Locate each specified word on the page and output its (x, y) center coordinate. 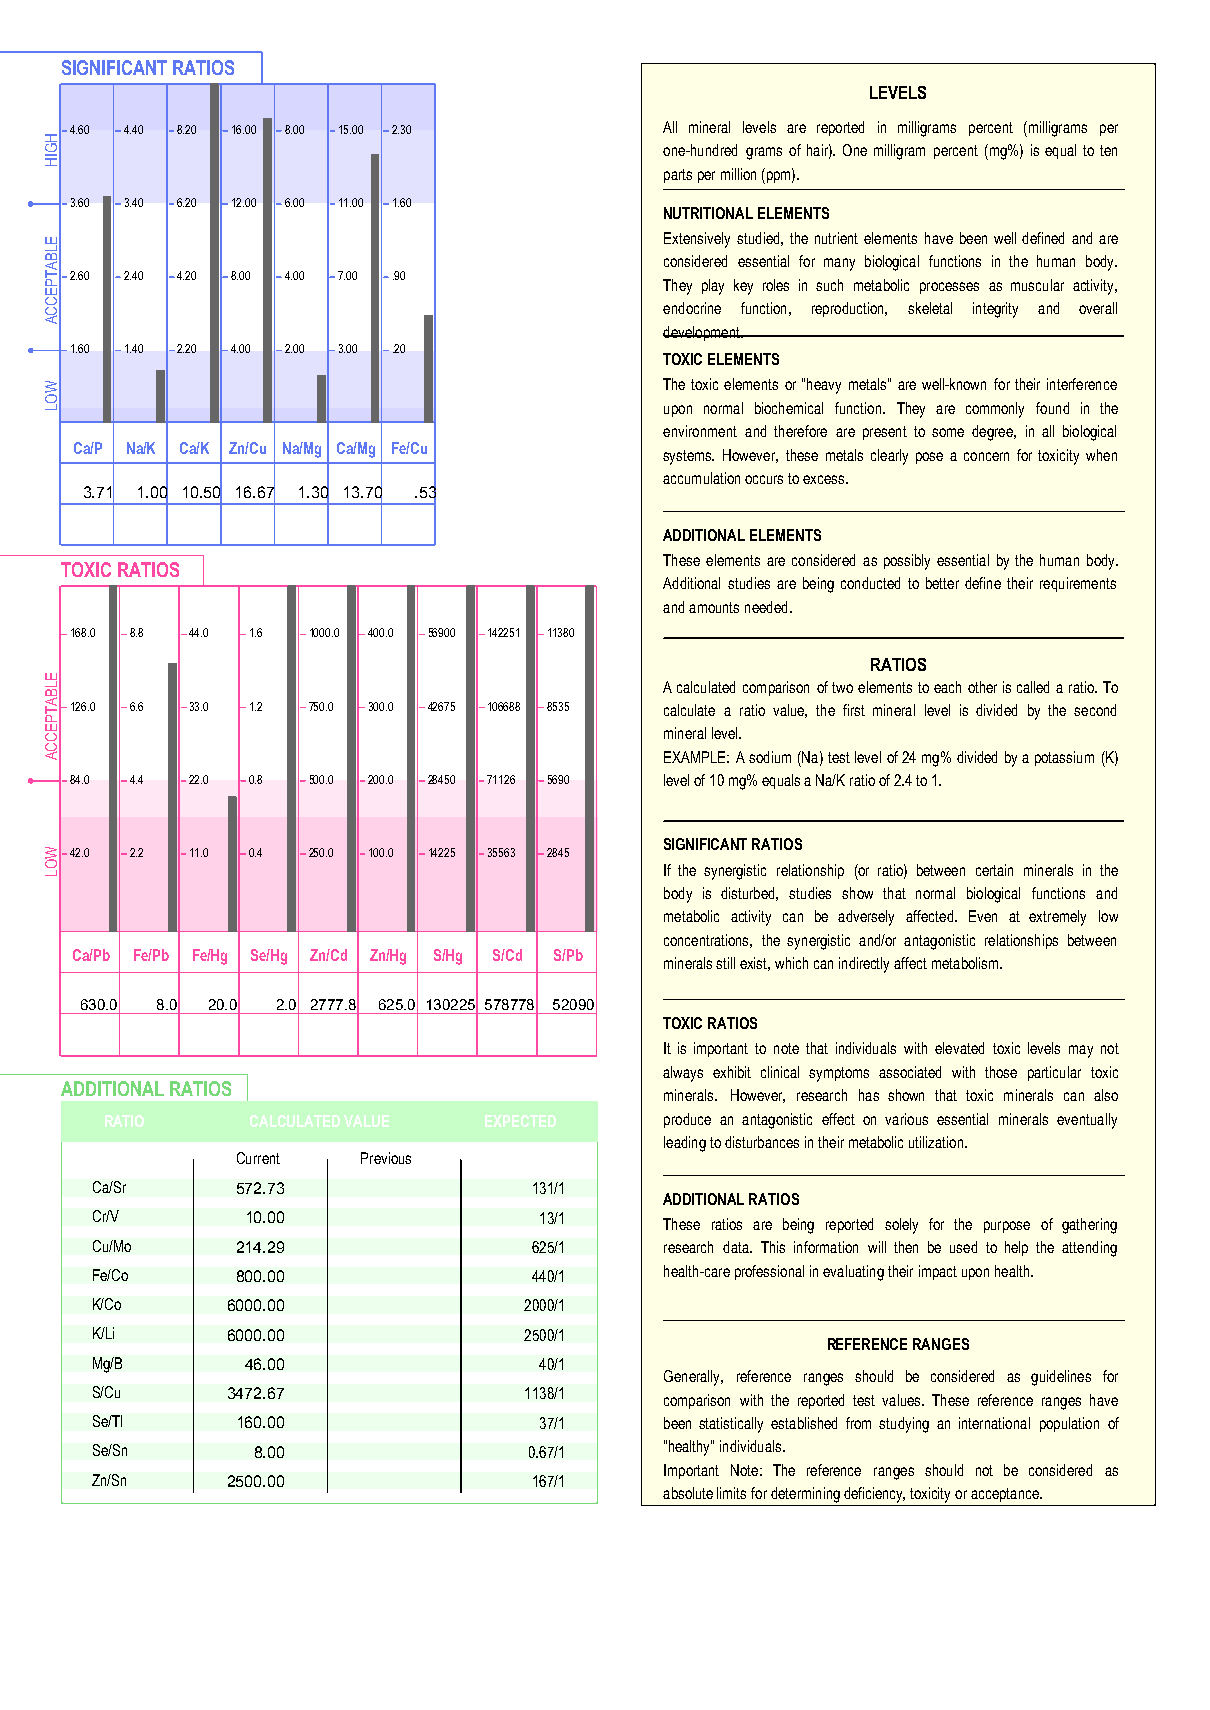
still (725, 963)
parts (678, 176)
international (994, 1423)
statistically (731, 1425)
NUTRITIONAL (708, 213)
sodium (770, 757)
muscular (1037, 285)
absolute (688, 1493)
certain (994, 870)
